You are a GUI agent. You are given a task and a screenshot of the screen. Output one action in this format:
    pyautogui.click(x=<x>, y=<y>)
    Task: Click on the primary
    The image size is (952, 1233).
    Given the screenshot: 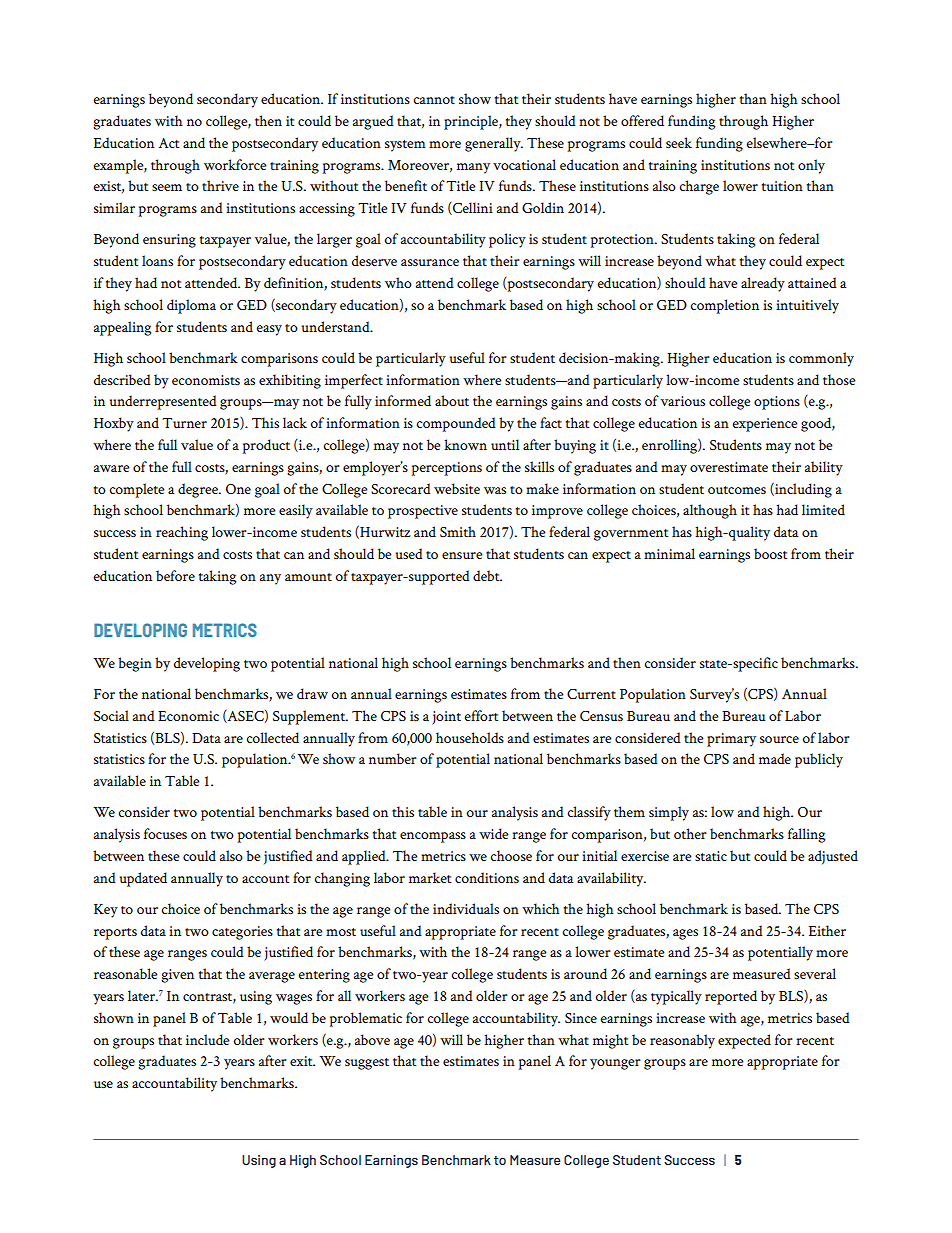 What is the action you would take?
    pyautogui.click(x=731, y=740)
